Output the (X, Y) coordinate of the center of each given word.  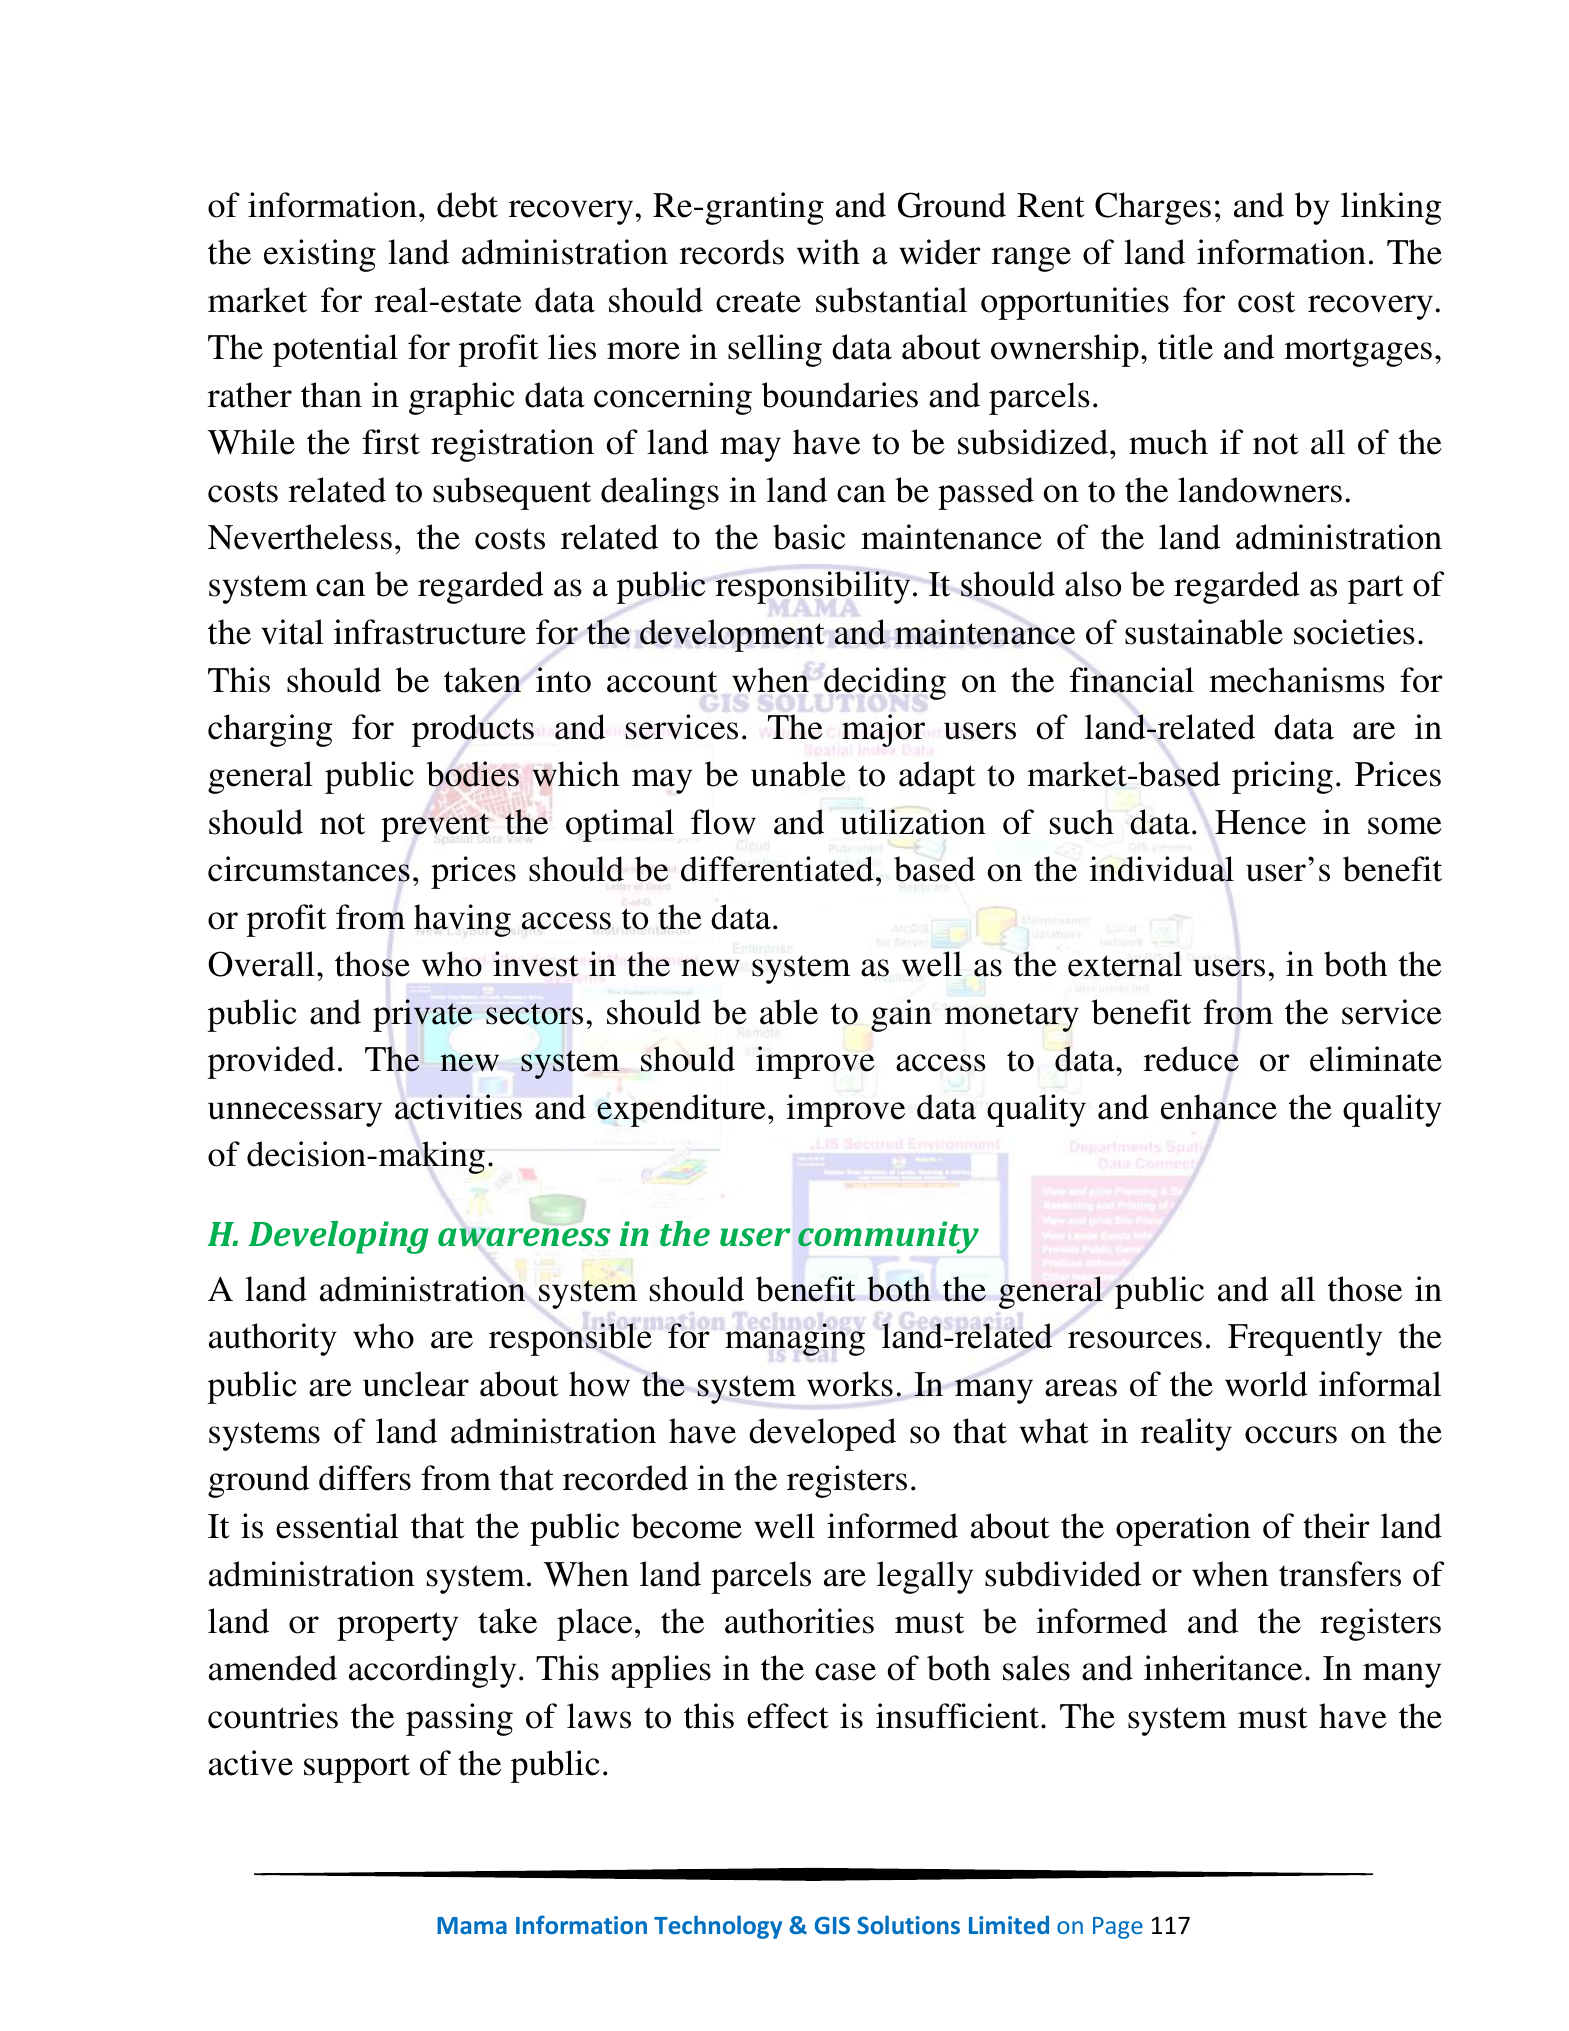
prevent (435, 827)
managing (795, 1339)
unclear (416, 1384)
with (828, 252)
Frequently (1305, 1339)
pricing (1282, 777)
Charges (1153, 208)
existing (320, 255)
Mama (472, 1925)
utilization (913, 822)
